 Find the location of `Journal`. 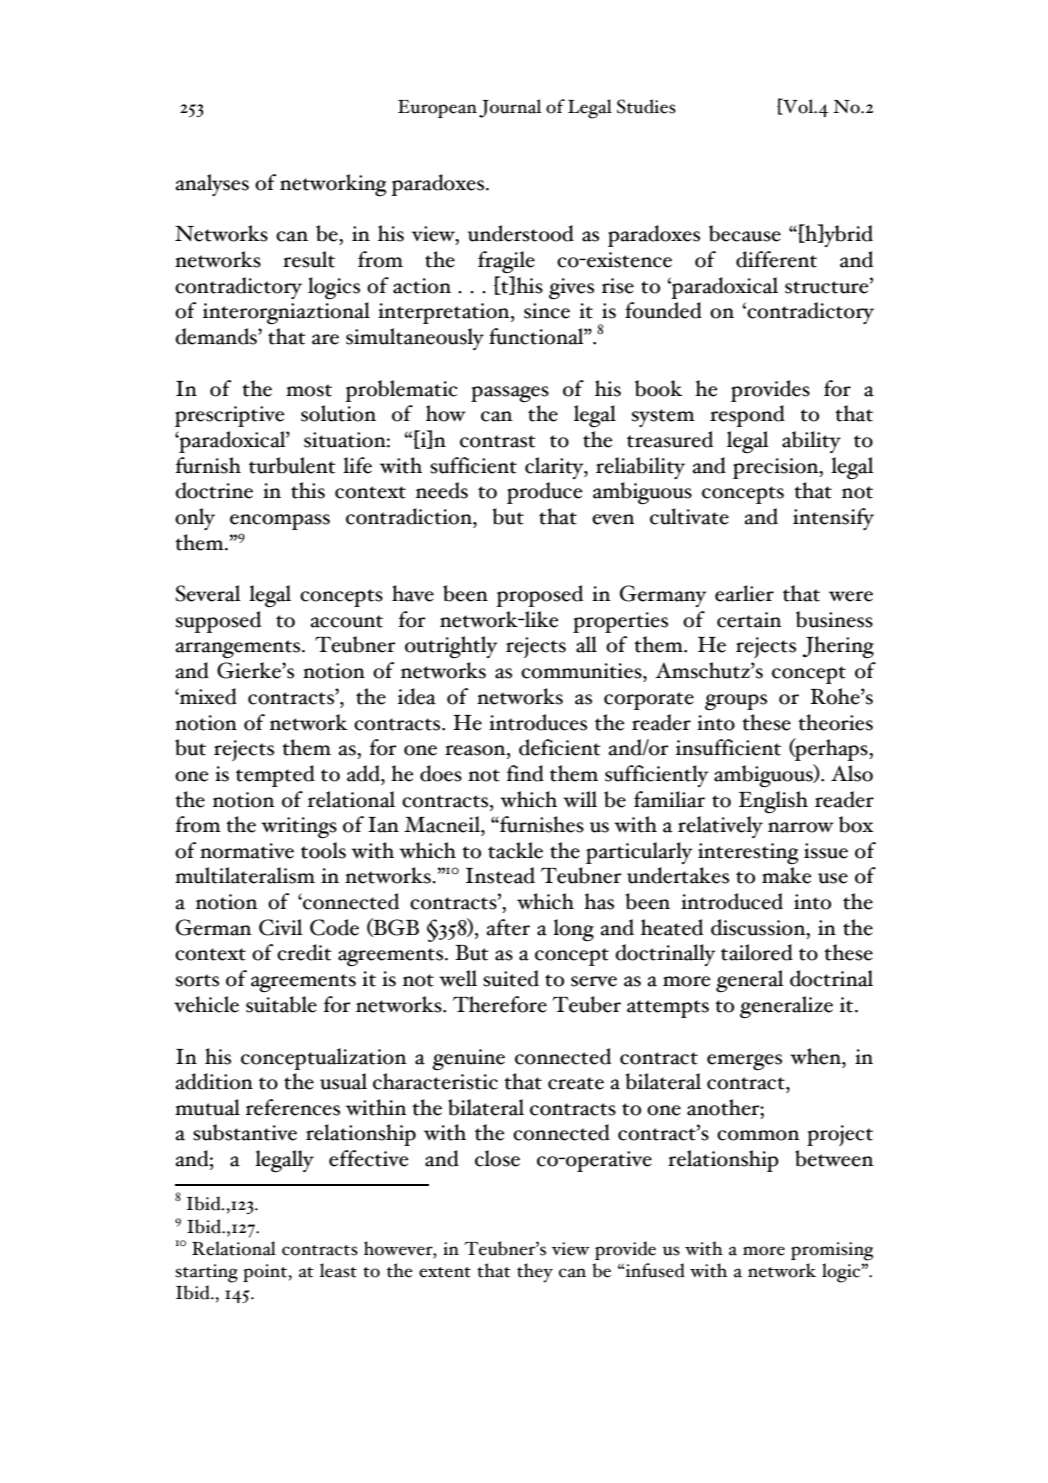

Journal is located at coordinates (510, 108).
